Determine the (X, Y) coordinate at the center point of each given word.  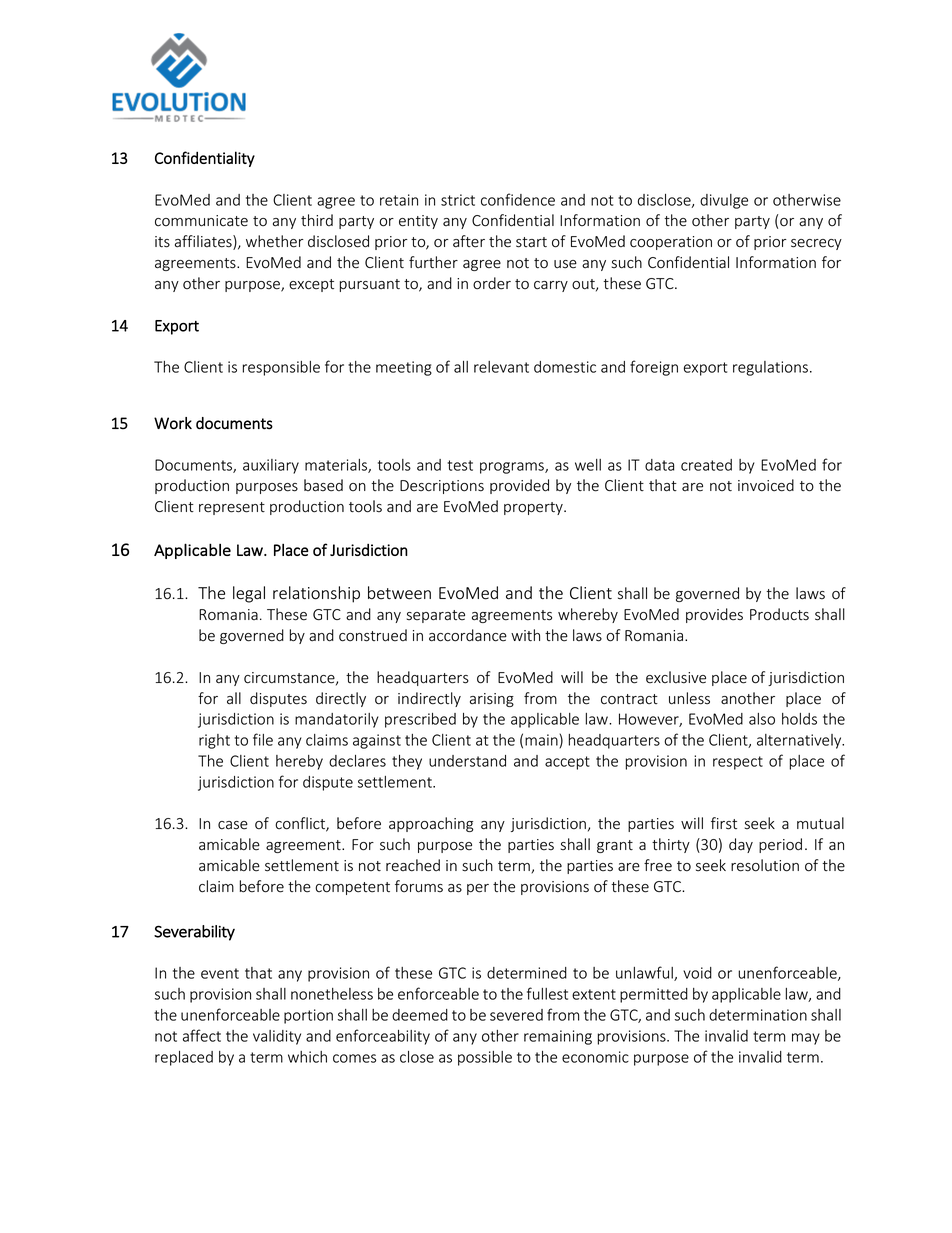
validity (277, 1037)
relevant (501, 367)
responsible (281, 368)
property (534, 508)
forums (419, 886)
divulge (724, 201)
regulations (770, 368)
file (263, 739)
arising (492, 700)
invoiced (766, 485)
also (762, 719)
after (469, 241)
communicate (201, 221)
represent (232, 508)
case (233, 825)
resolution (765, 865)
